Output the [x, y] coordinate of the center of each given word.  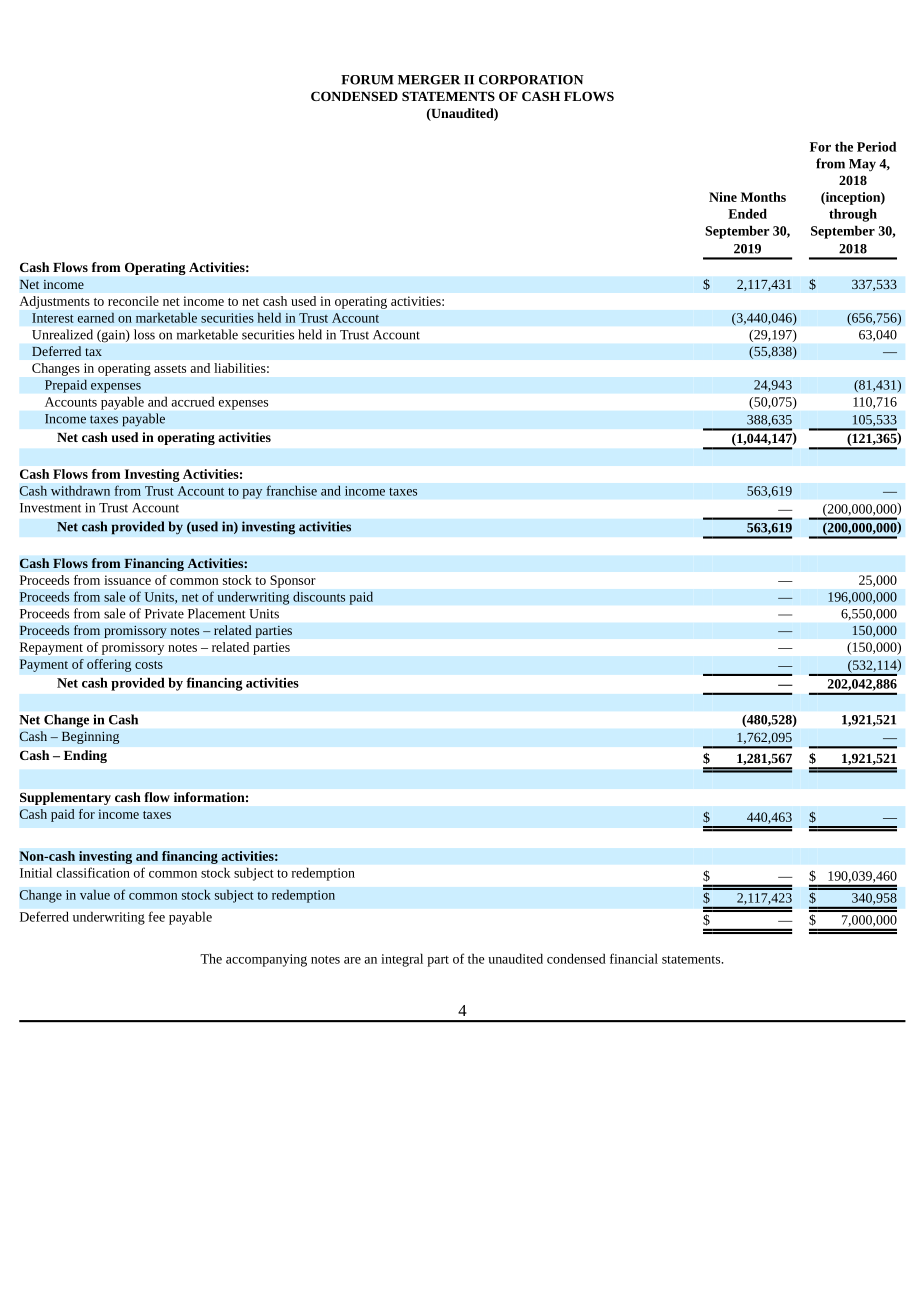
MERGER [429, 80]
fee [157, 916]
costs [149, 665]
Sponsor [292, 581]
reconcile [133, 301]
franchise [291, 490]
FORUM [367, 80]
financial [634, 958]
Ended [747, 213]
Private [164, 614]
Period [876, 146]
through [853, 215]
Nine [723, 197]
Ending [85, 756]
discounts [319, 596]
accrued [193, 402]
